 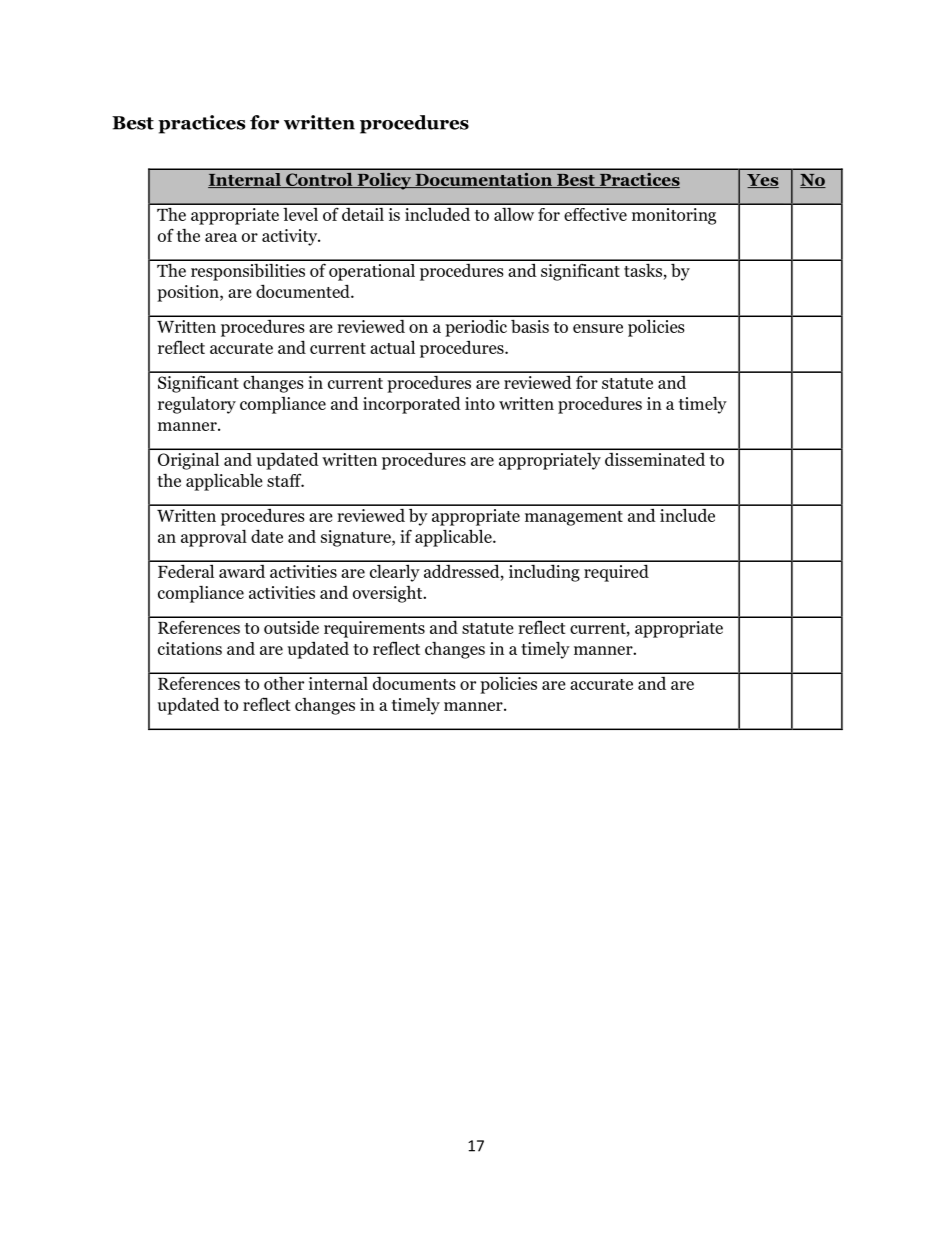 What do you see at coordinates (763, 181) in the screenshot?
I see `Yes` at bounding box center [763, 181].
